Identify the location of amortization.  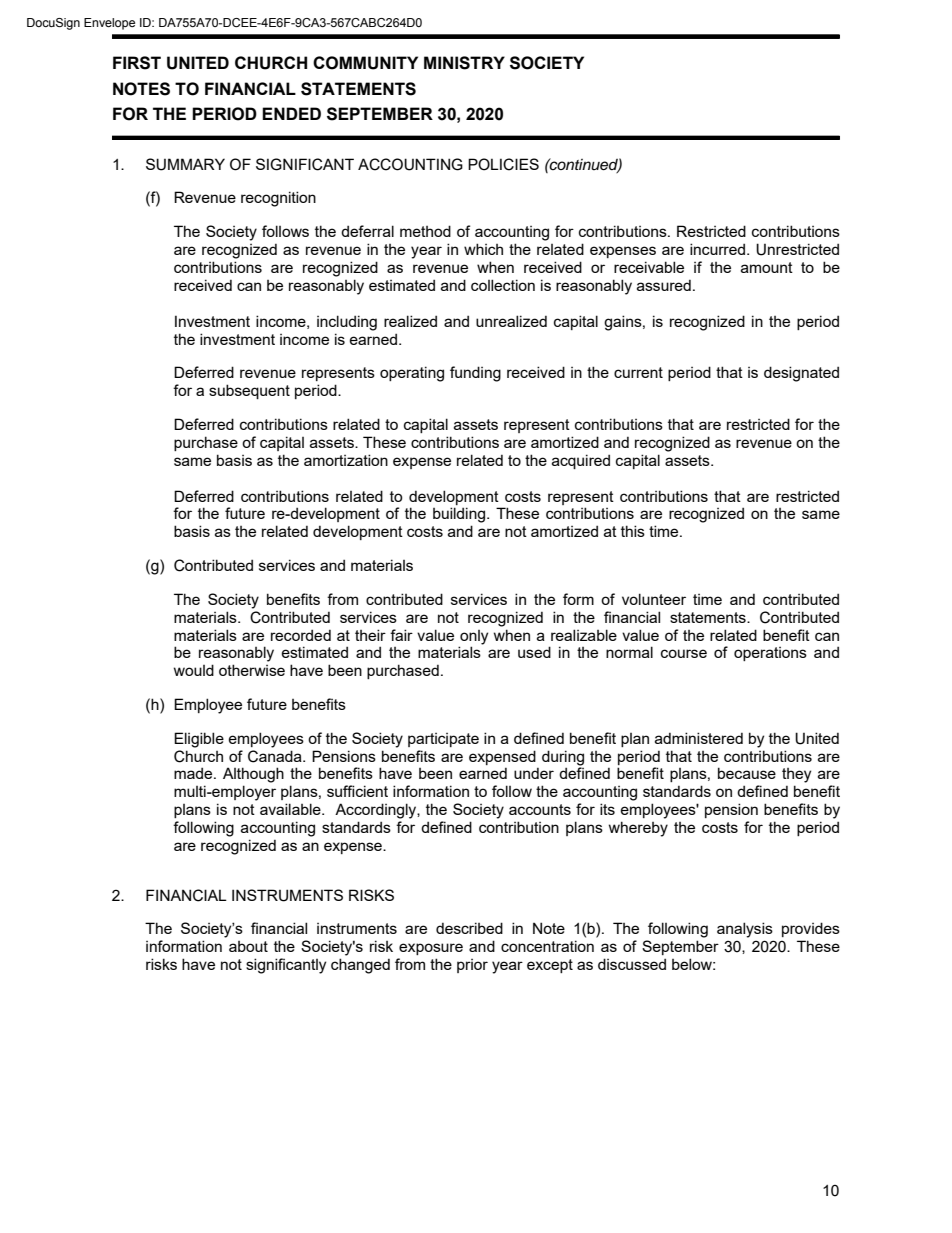
(346, 460).
